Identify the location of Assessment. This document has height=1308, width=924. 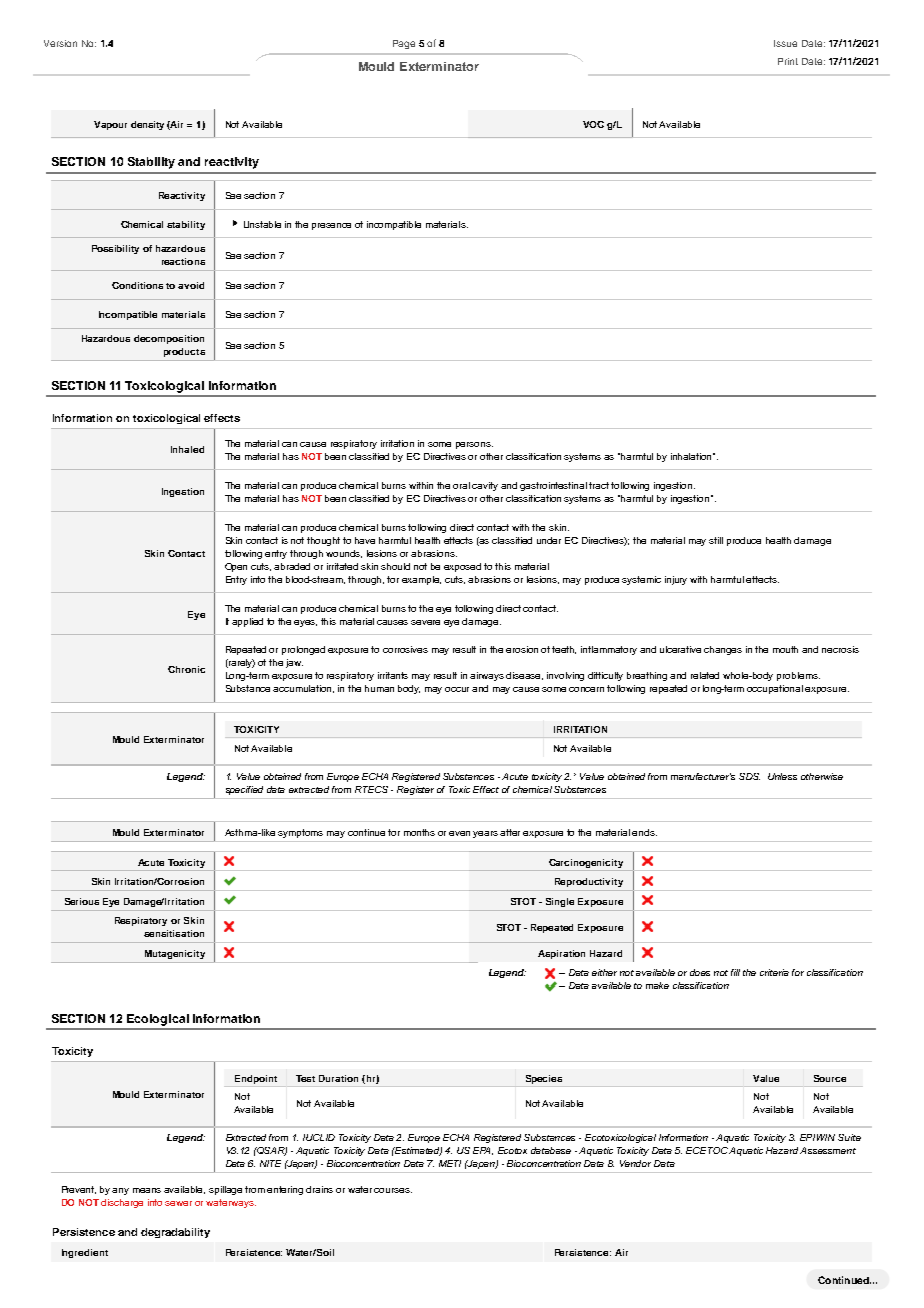
(828, 1150).
